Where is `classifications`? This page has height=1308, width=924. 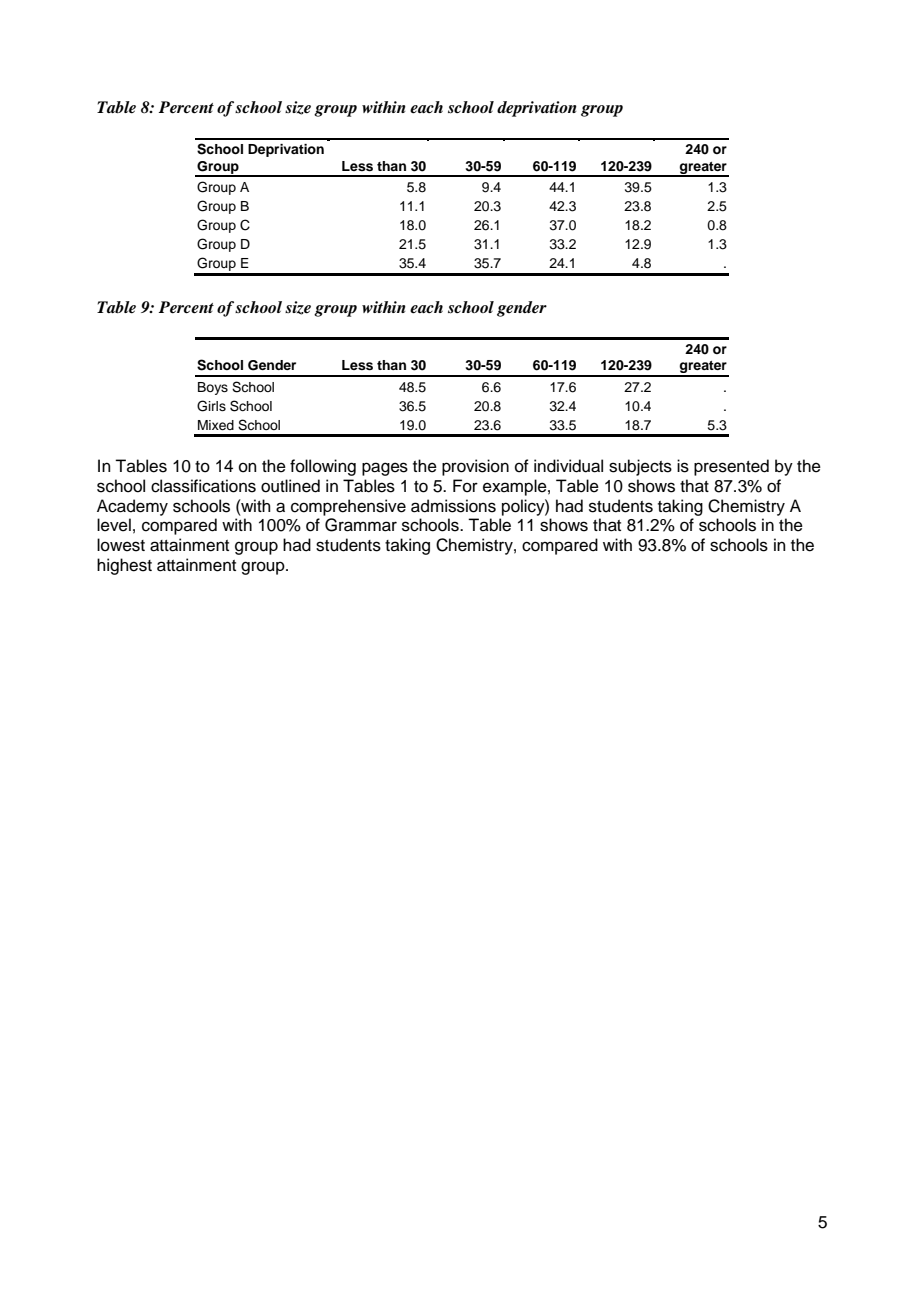
classifications is located at coordinates (203, 486).
